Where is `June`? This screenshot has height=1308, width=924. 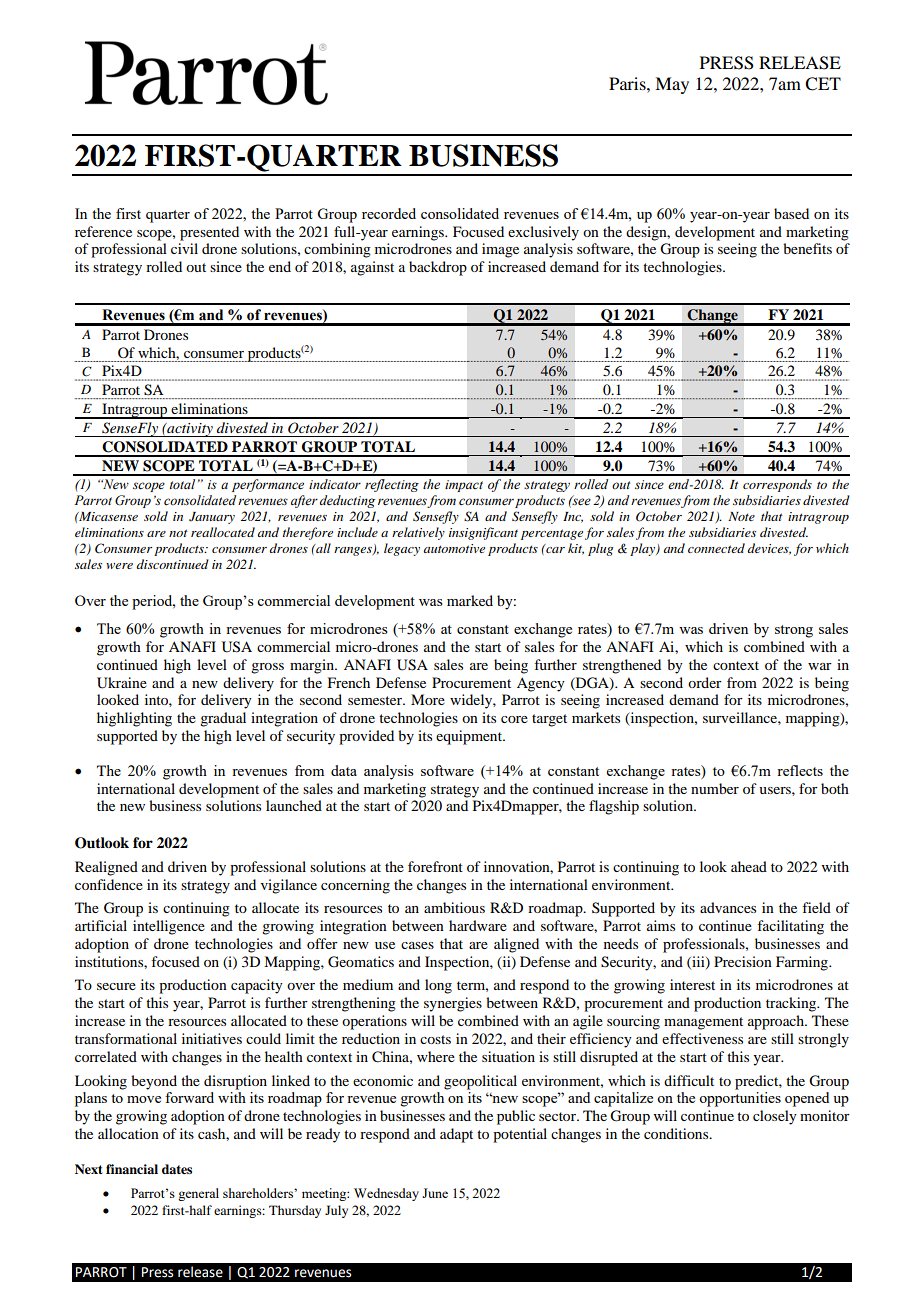
June is located at coordinates (435, 1193).
